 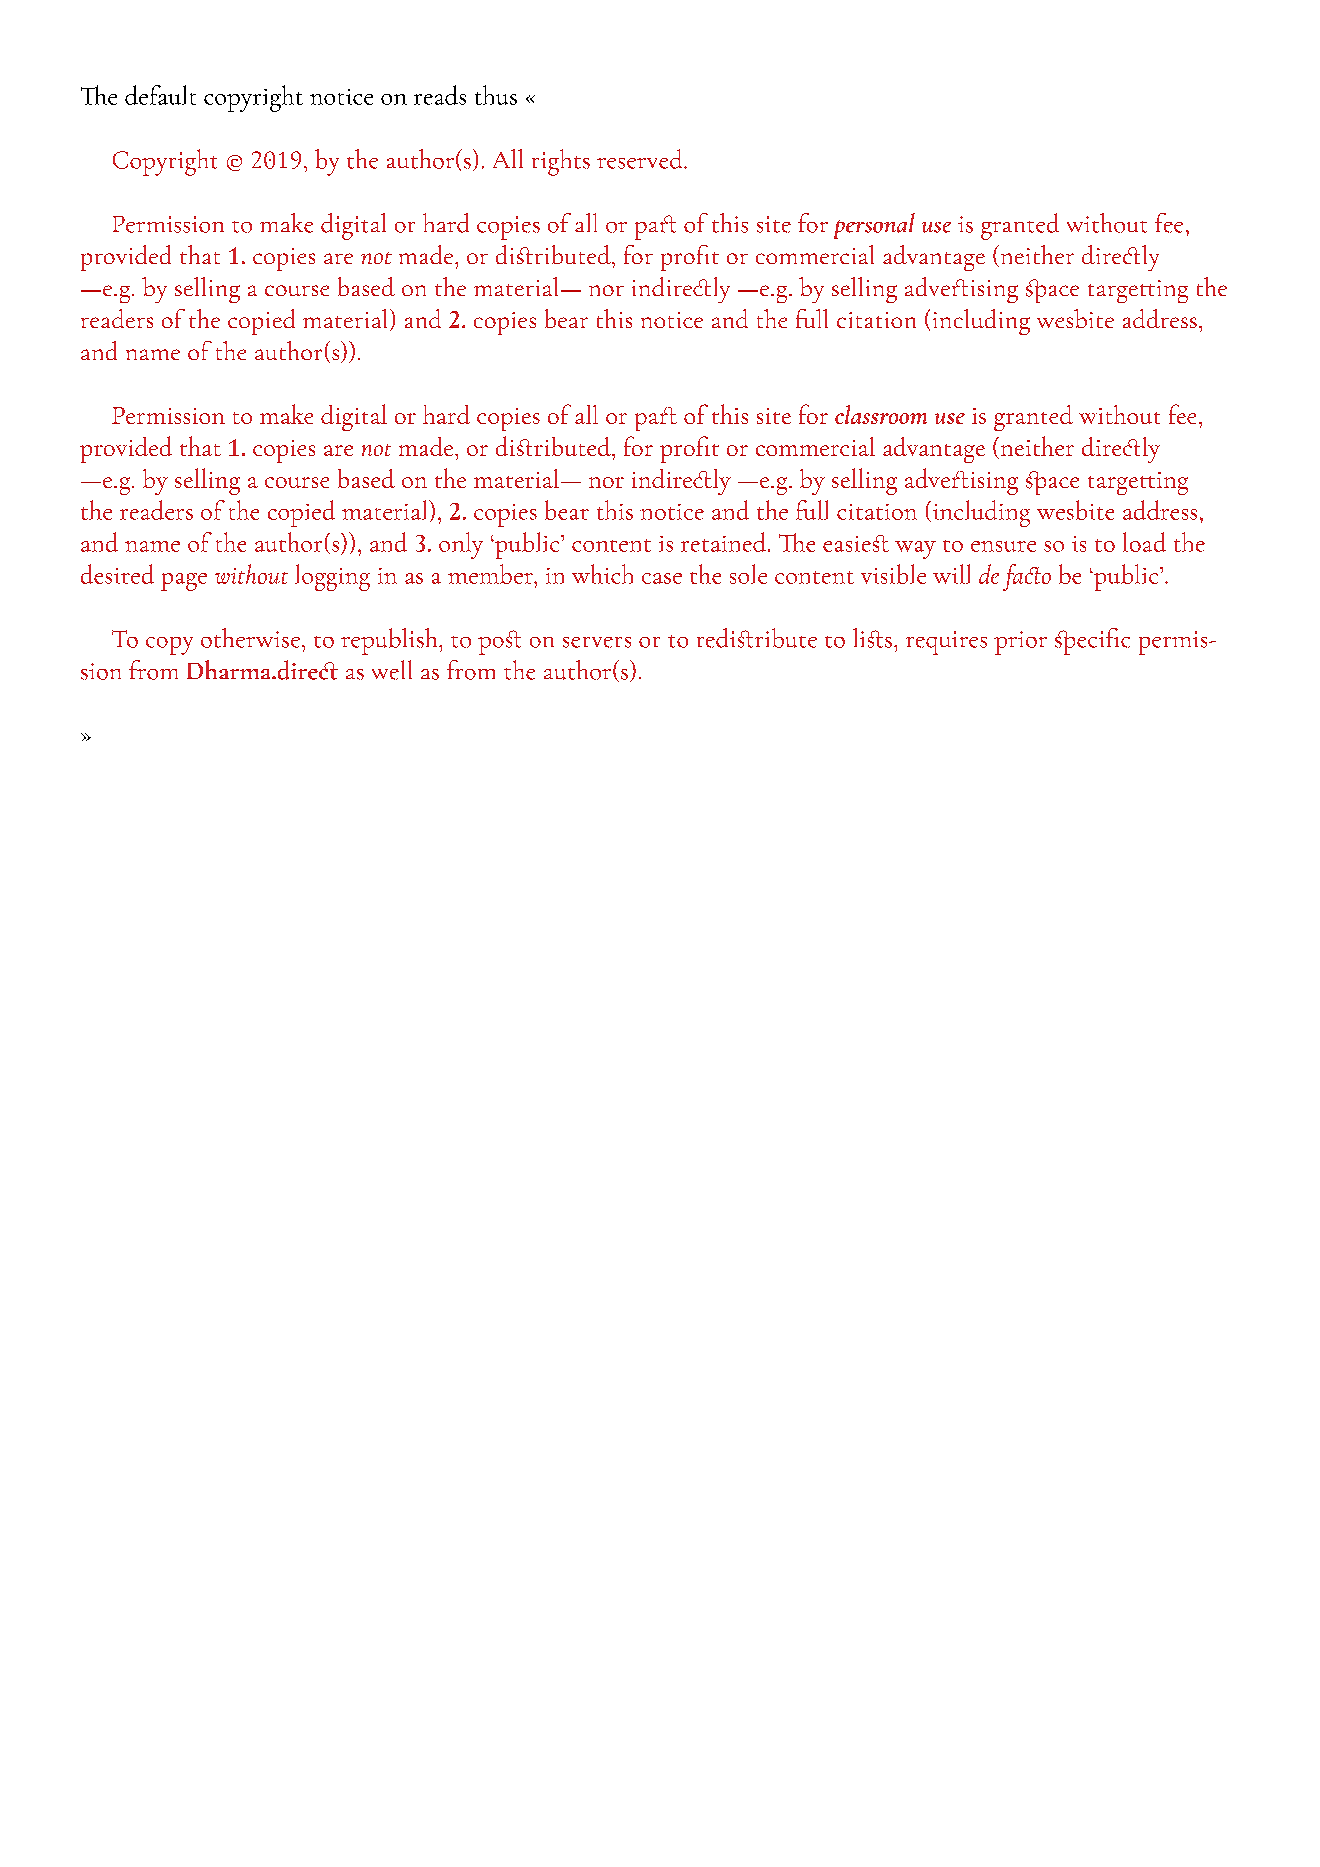 I want to click on reserved, so click(x=641, y=159).
